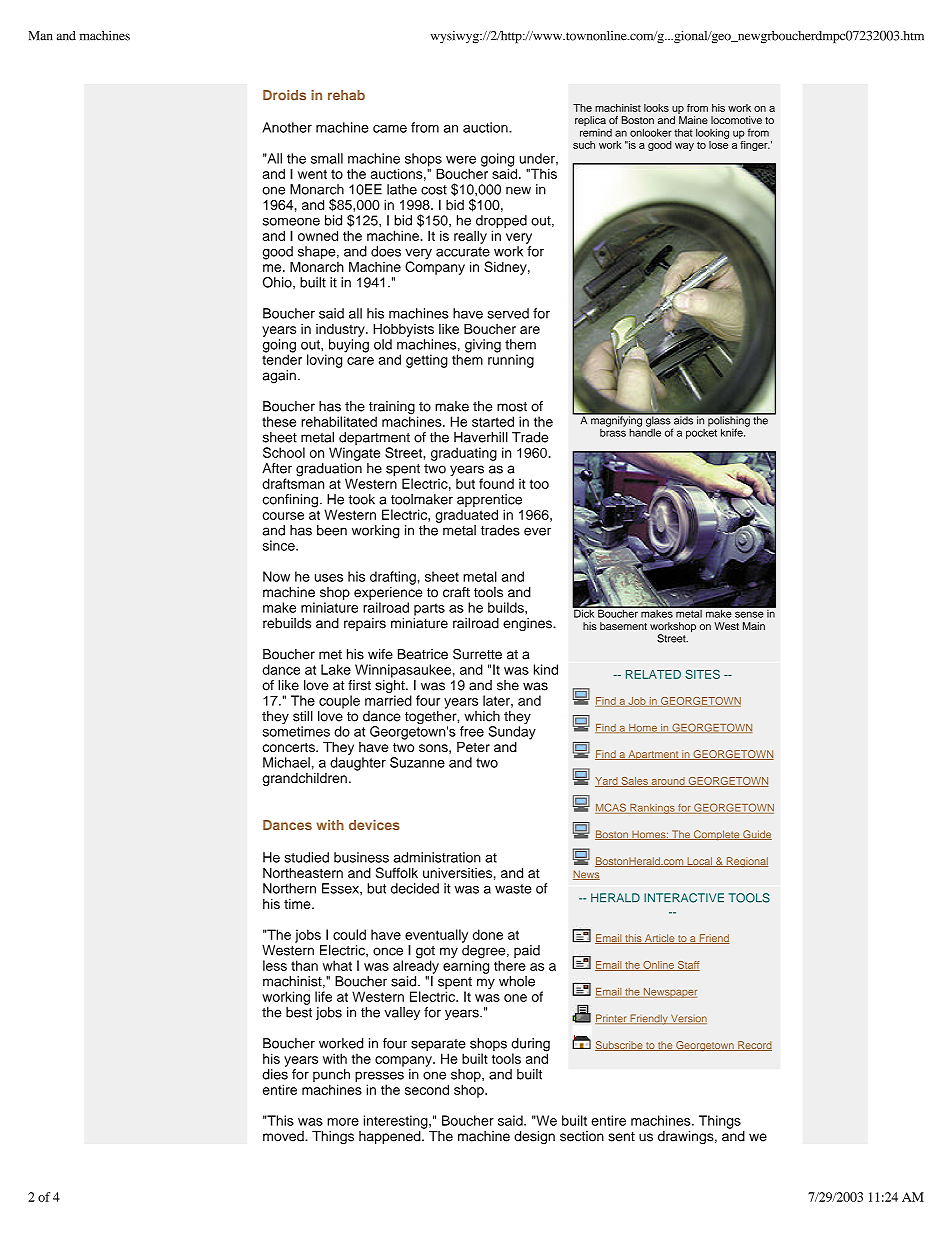  I want to click on handle, so click(645, 431).
